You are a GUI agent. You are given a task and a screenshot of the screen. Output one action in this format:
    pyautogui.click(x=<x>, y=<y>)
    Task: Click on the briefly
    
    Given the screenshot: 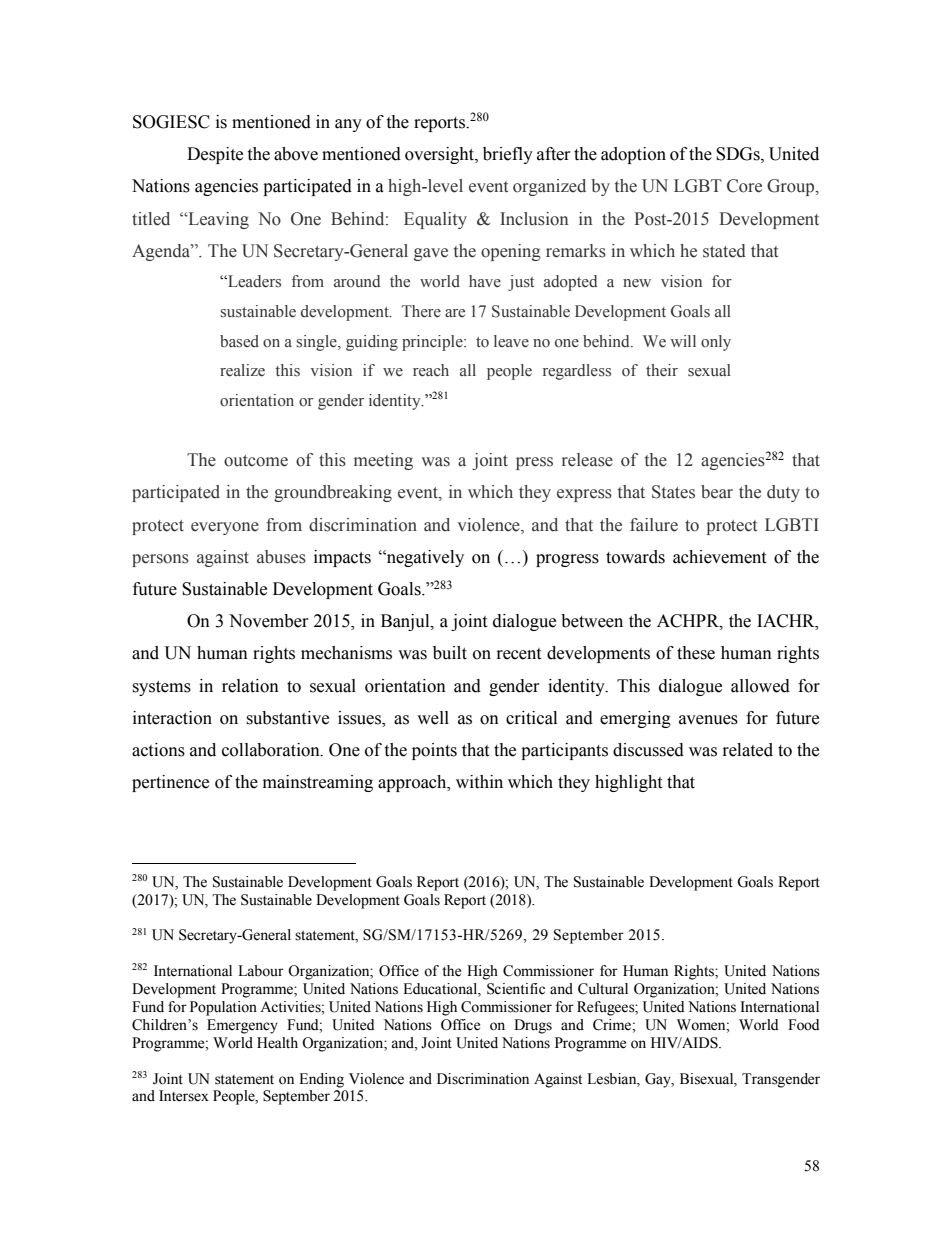 What is the action you would take?
    pyautogui.click(x=508, y=155)
